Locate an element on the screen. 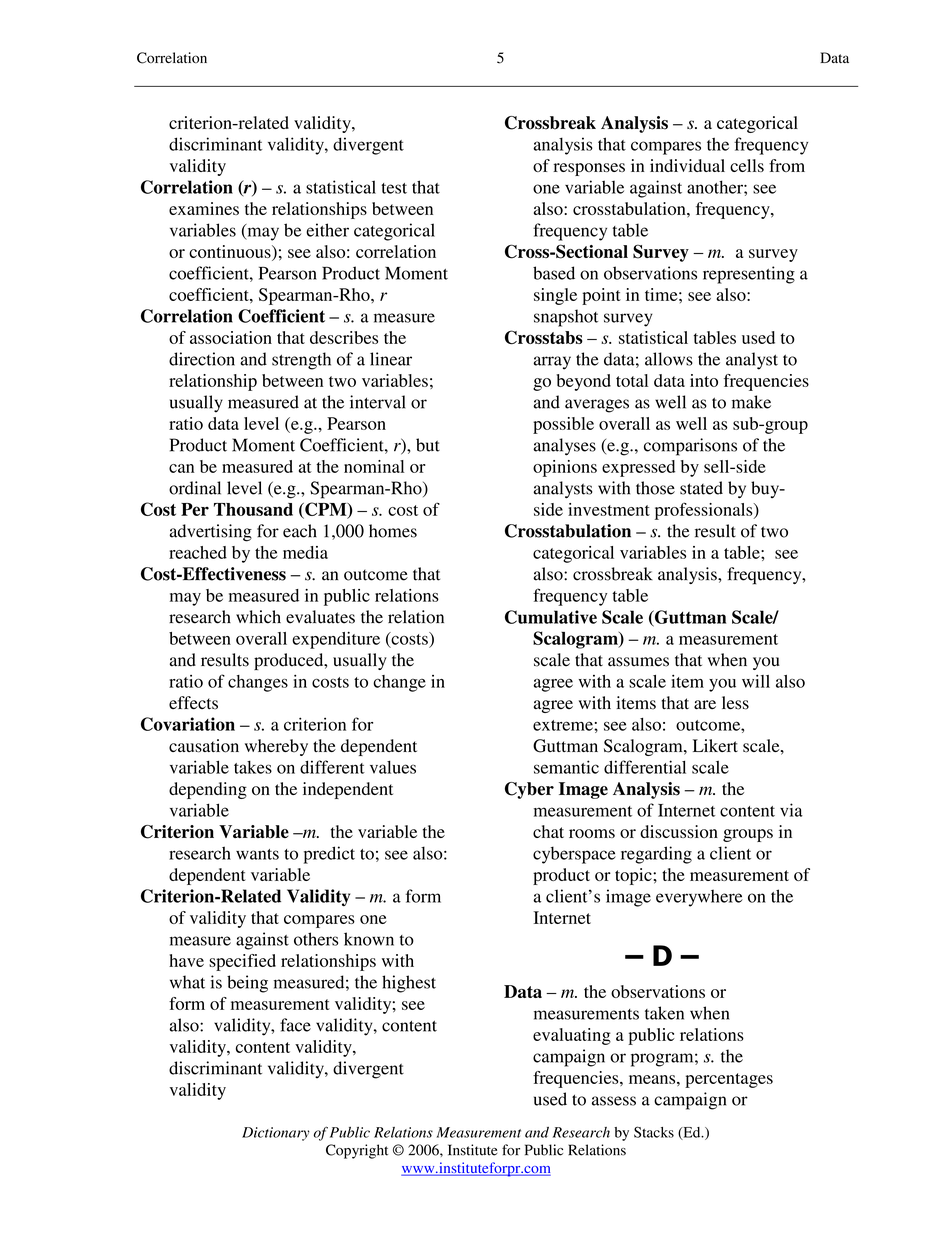 The image size is (952, 1233). cells is located at coordinates (747, 165).
